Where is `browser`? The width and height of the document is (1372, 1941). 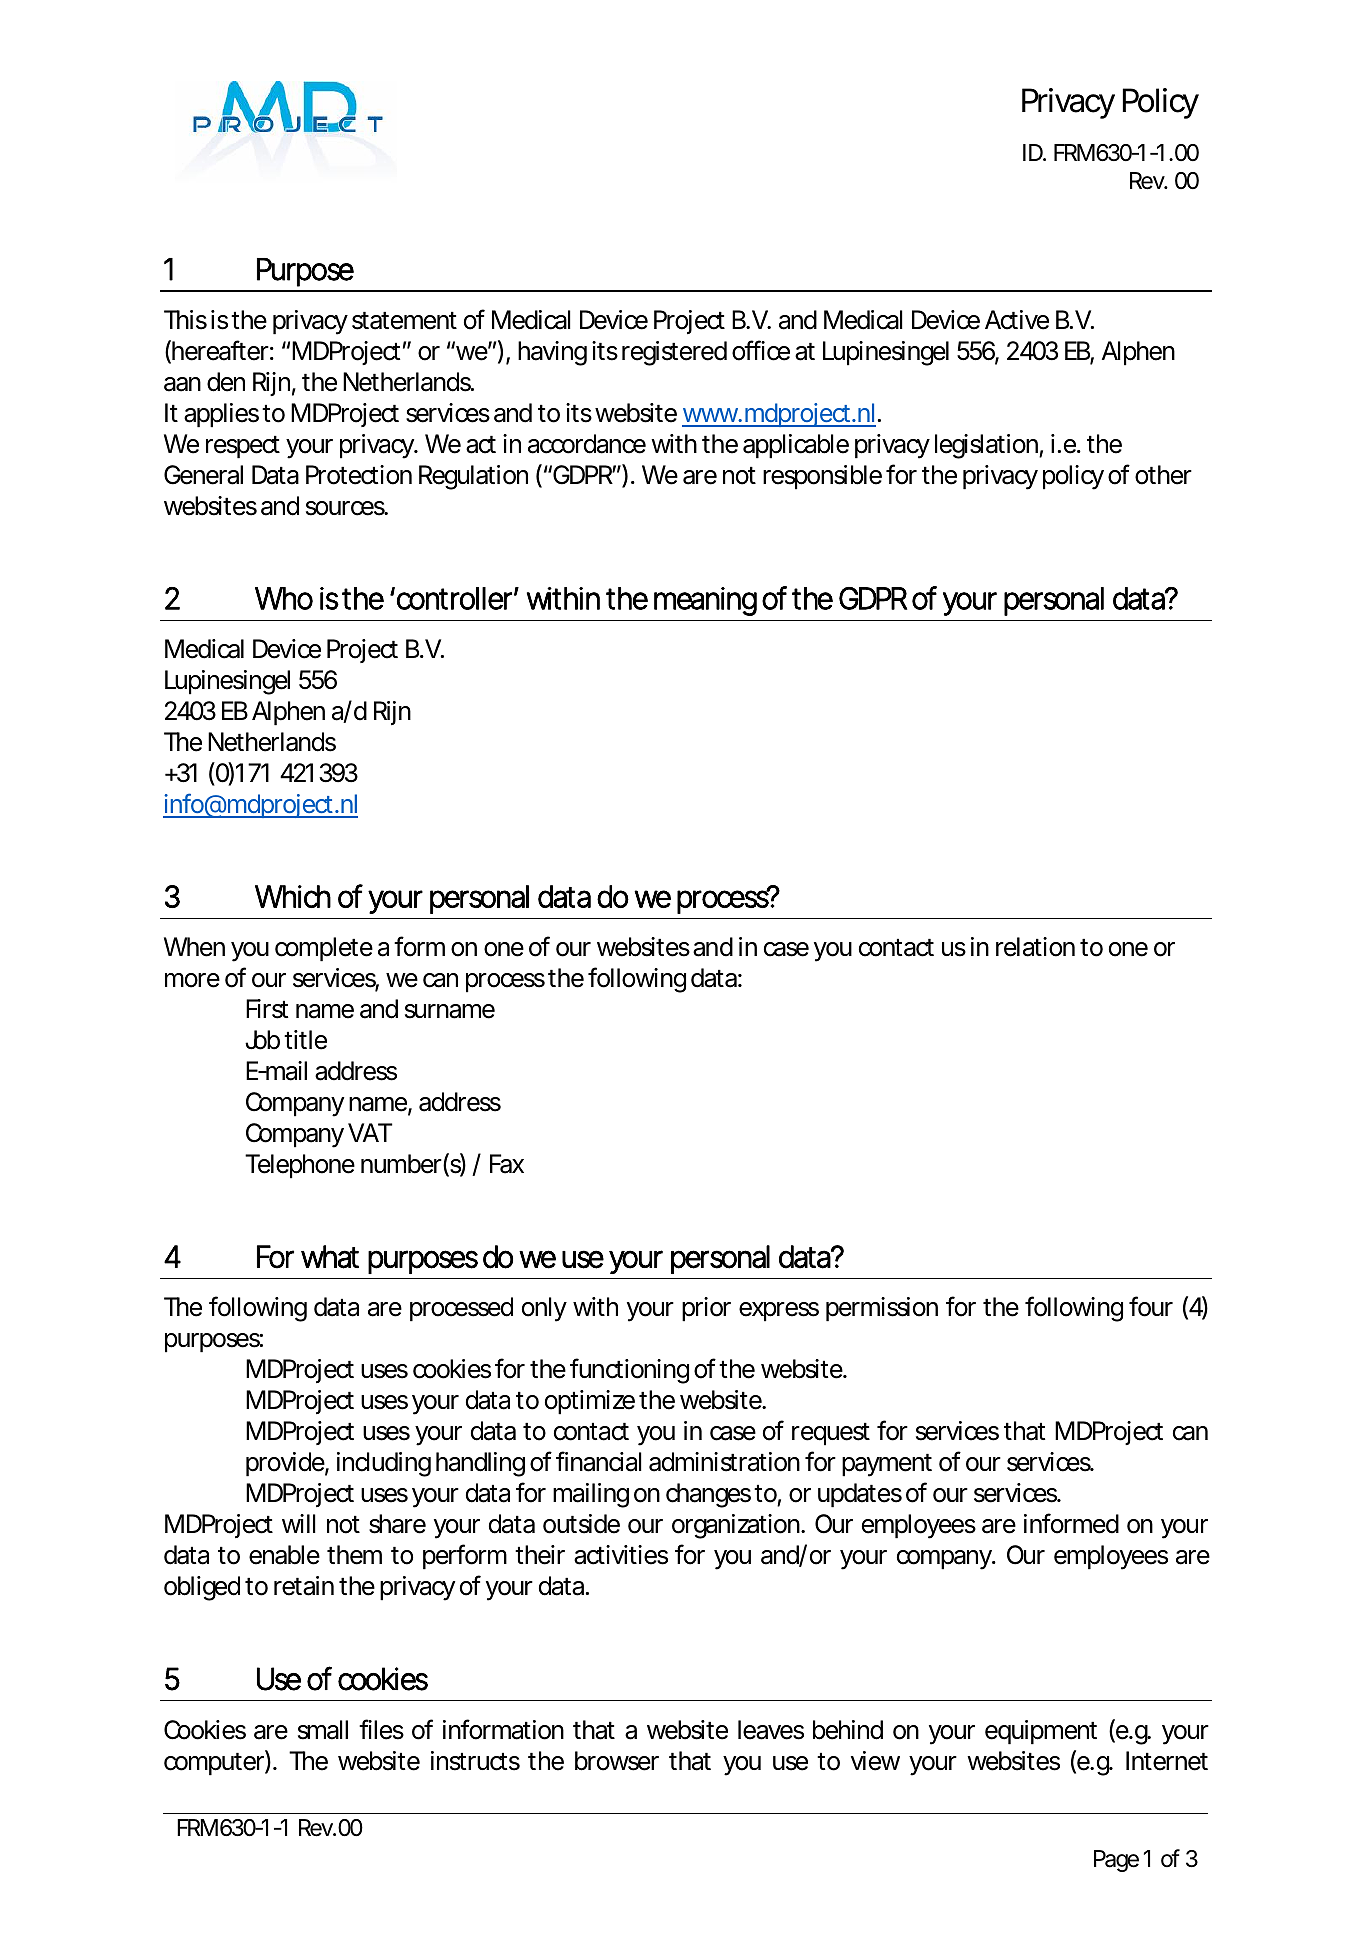 browser is located at coordinates (617, 1761).
